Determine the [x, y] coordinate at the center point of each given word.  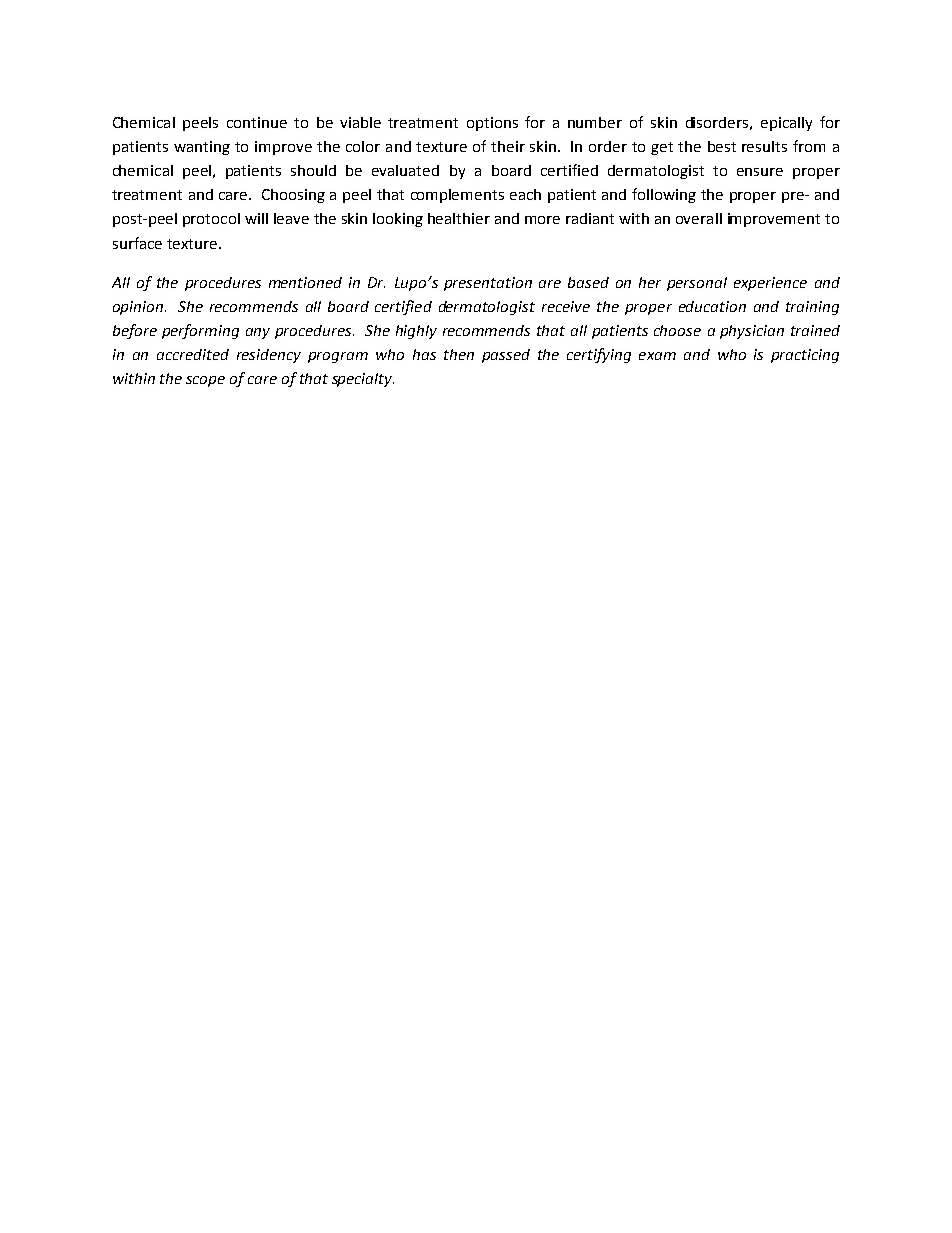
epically [786, 124]
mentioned [305, 282]
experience [770, 284]
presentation [488, 284]
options [492, 124]
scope [205, 381]
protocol [211, 220]
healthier [459, 218]
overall [699, 218]
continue [257, 122]
